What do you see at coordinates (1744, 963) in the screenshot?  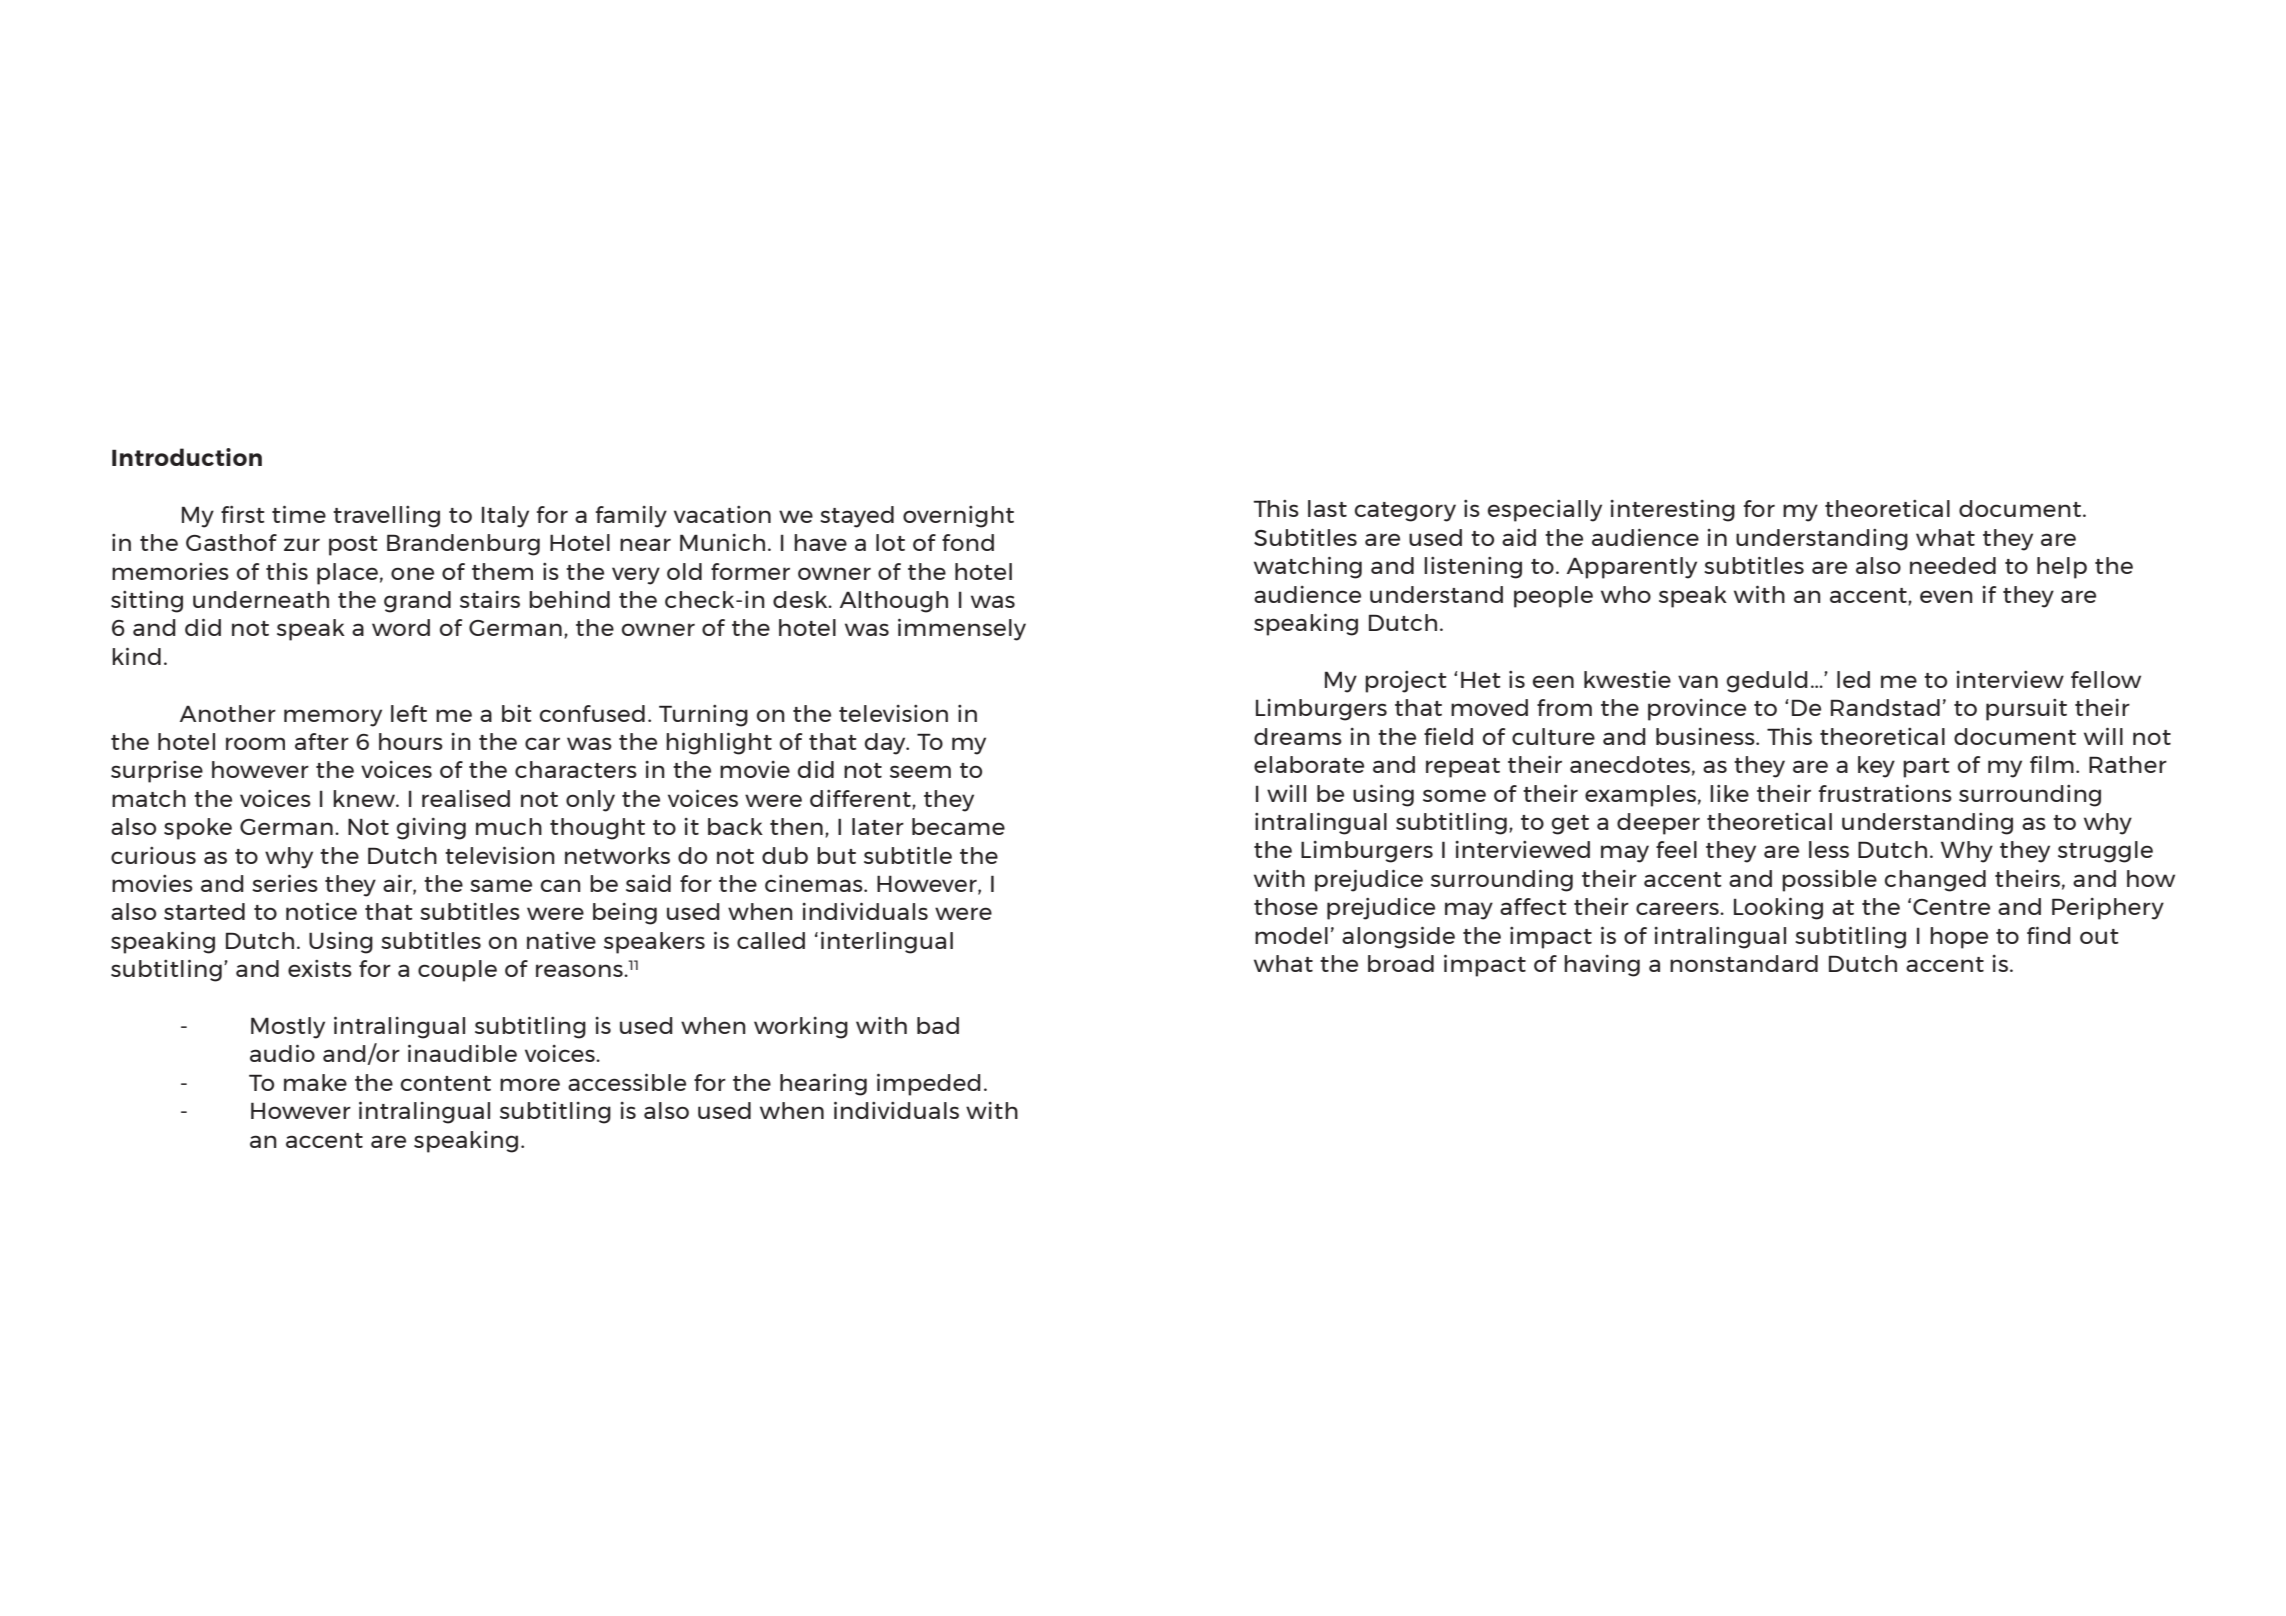 I see `nonstandard` at bounding box center [1744, 963].
